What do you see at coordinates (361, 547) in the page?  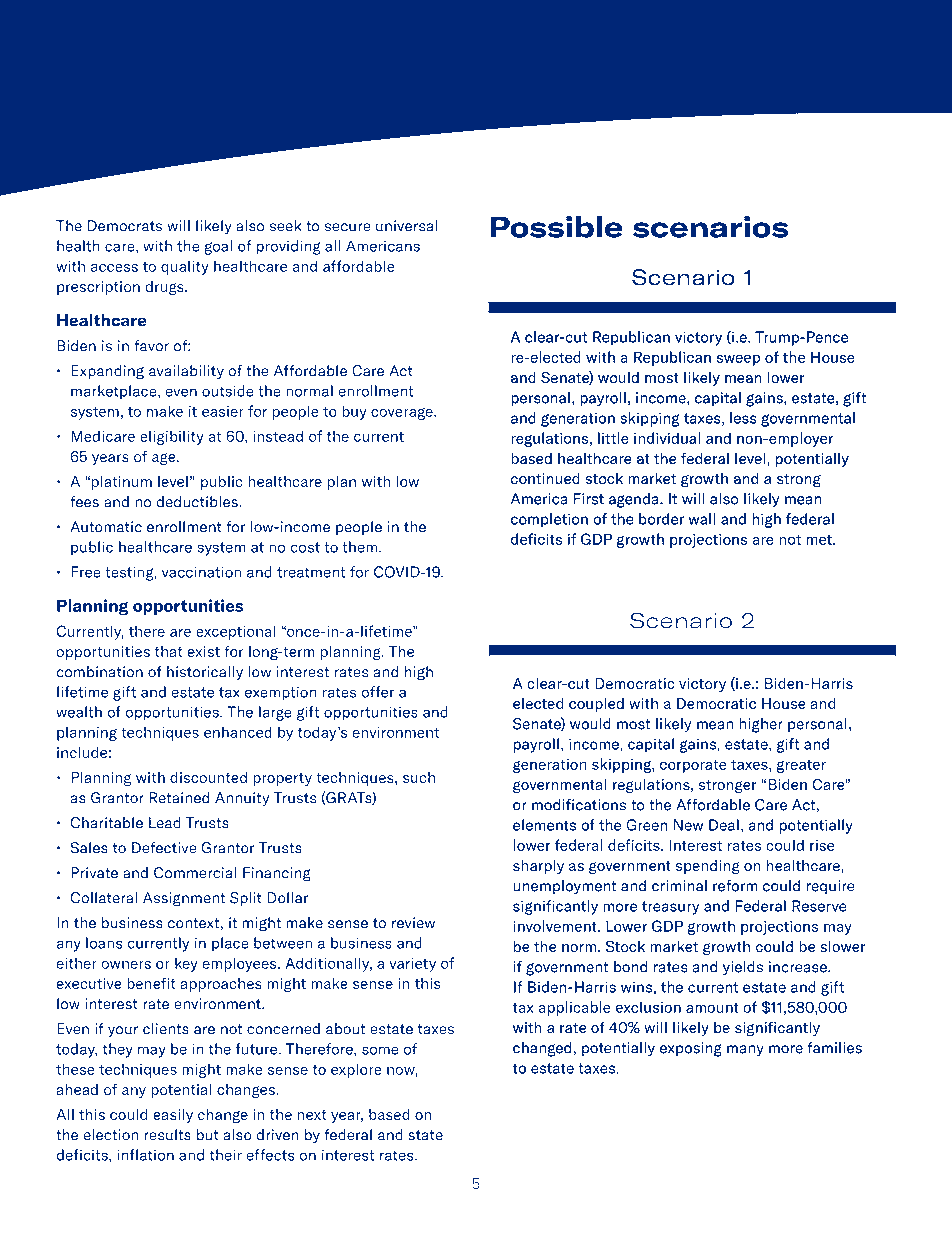 I see `them` at bounding box center [361, 547].
